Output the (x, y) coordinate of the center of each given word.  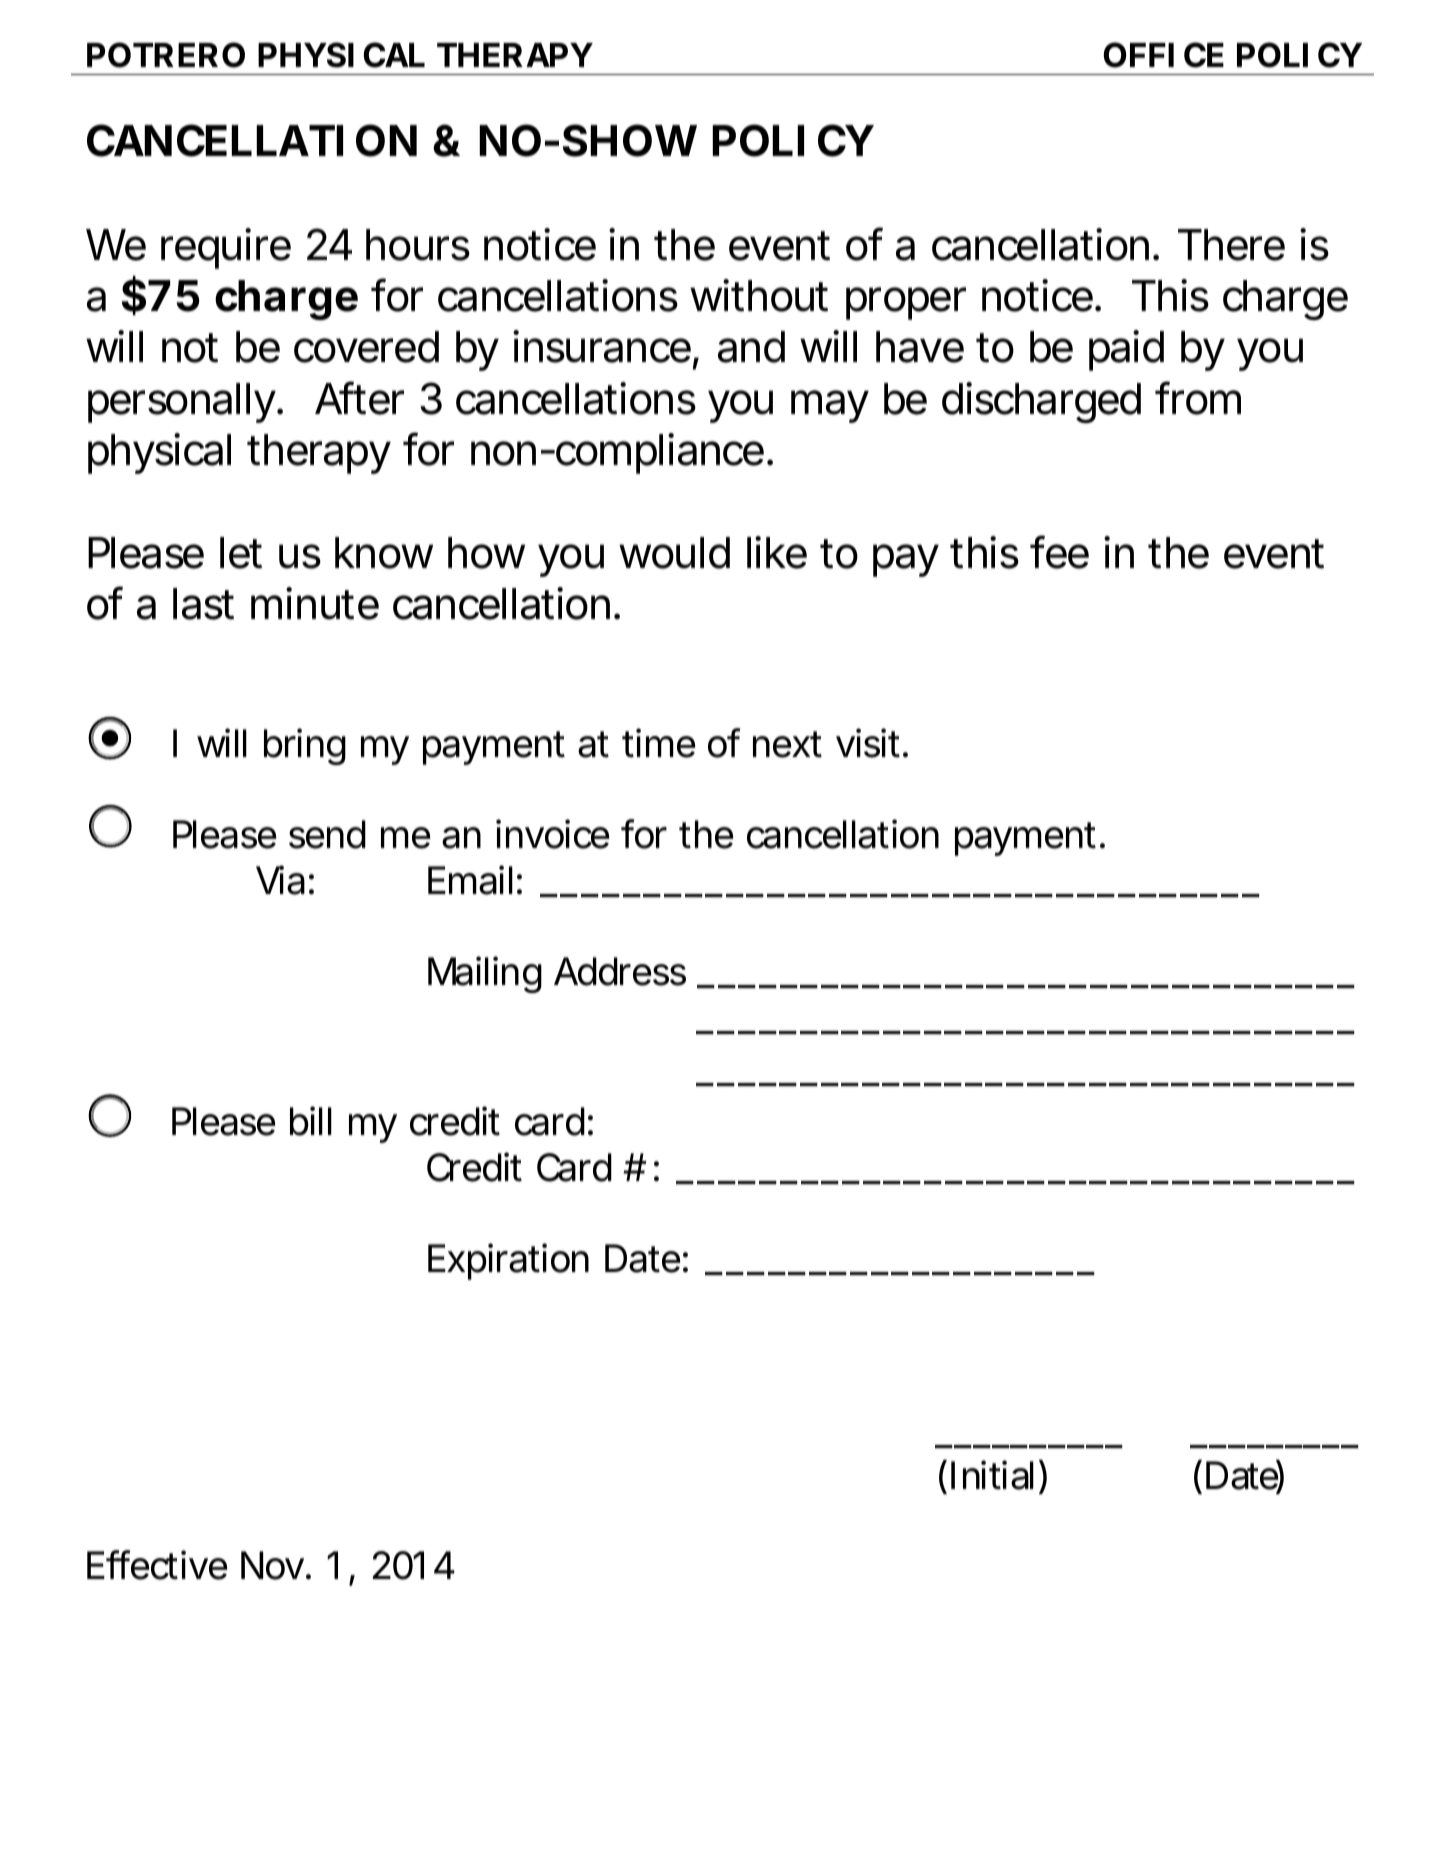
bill (311, 1121)
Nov (272, 1565)
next (787, 744)
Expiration (508, 1261)
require (226, 248)
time (658, 743)
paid (1126, 350)
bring (305, 746)
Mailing (485, 974)
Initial (993, 1475)
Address (620, 971)
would (674, 553)
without (759, 295)
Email (470, 880)
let (241, 553)
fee (1059, 552)
